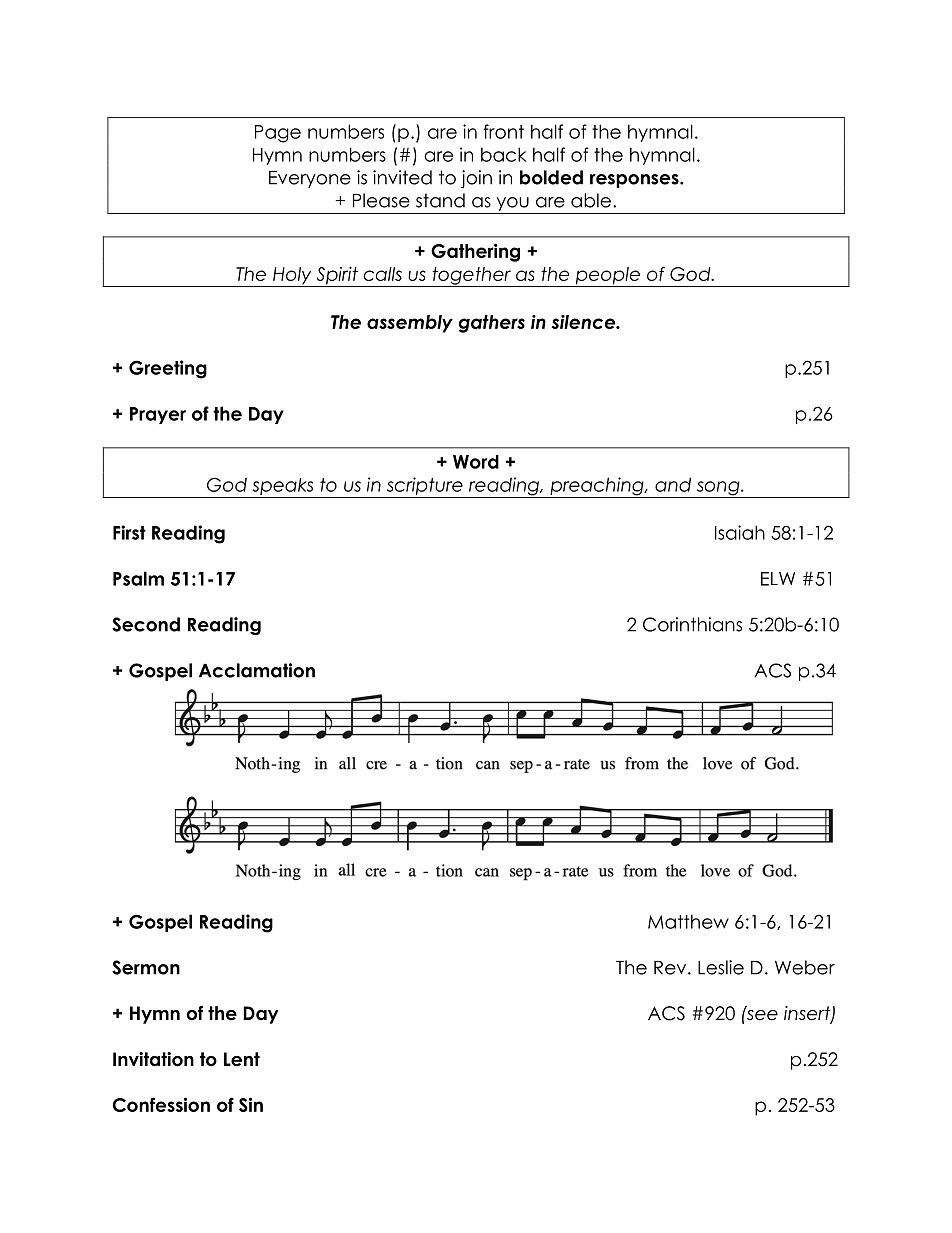  Describe the element at coordinates (635, 181) in the screenshot. I see `responses` at that location.
